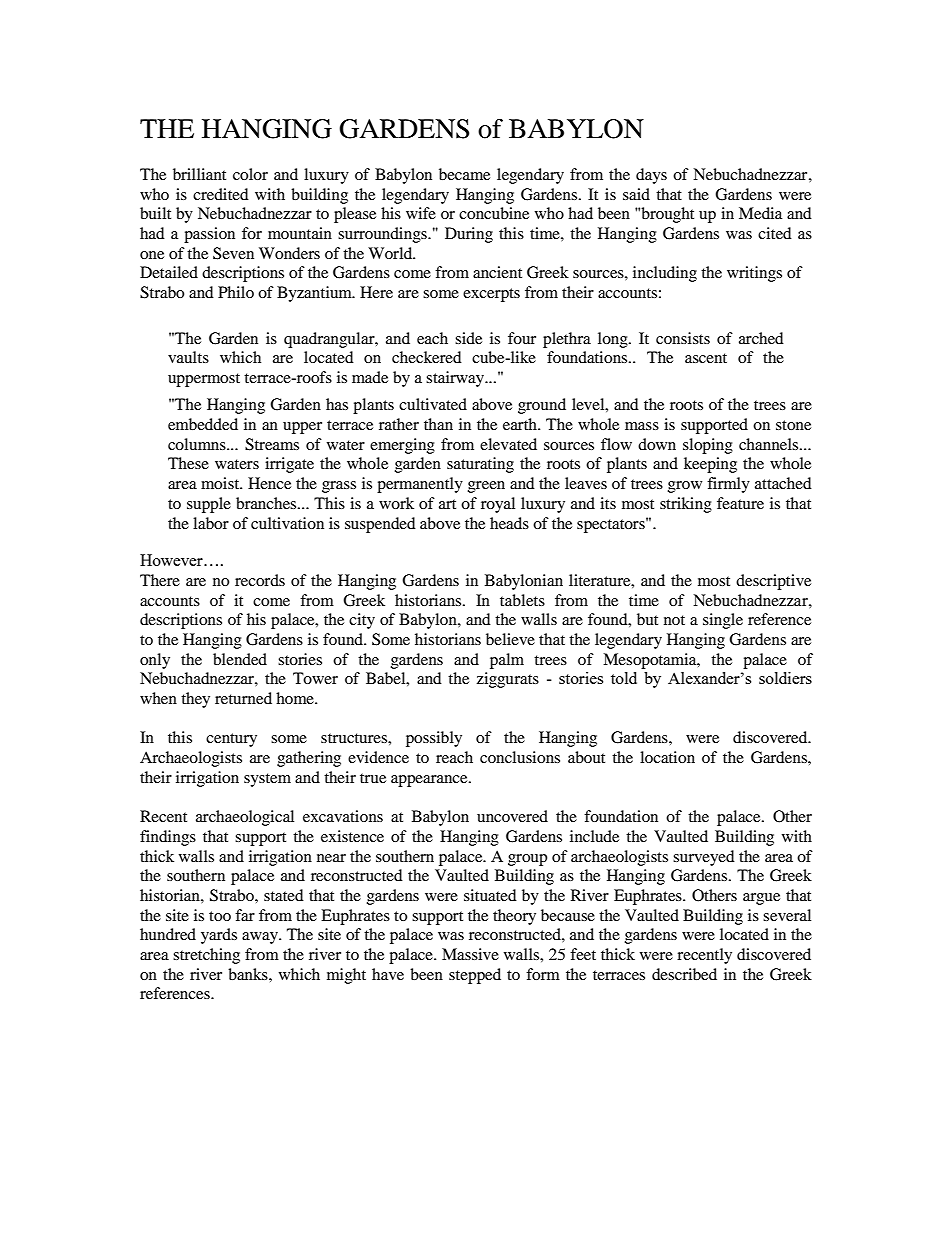  I want to click on sloping, so click(708, 446).
